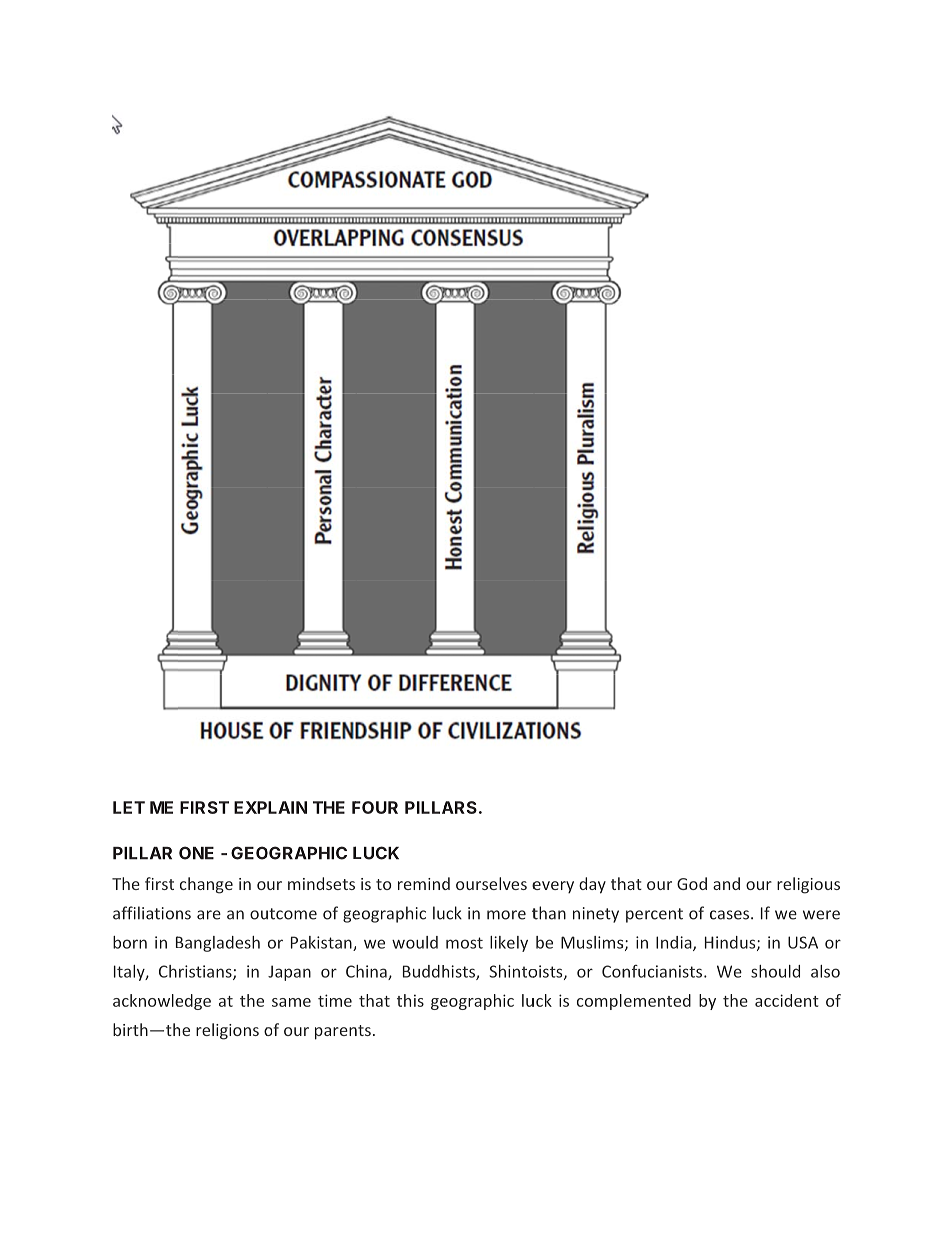 Image resolution: width=952 pixels, height=1233 pixels. I want to click on Shinto, so click(513, 971).
